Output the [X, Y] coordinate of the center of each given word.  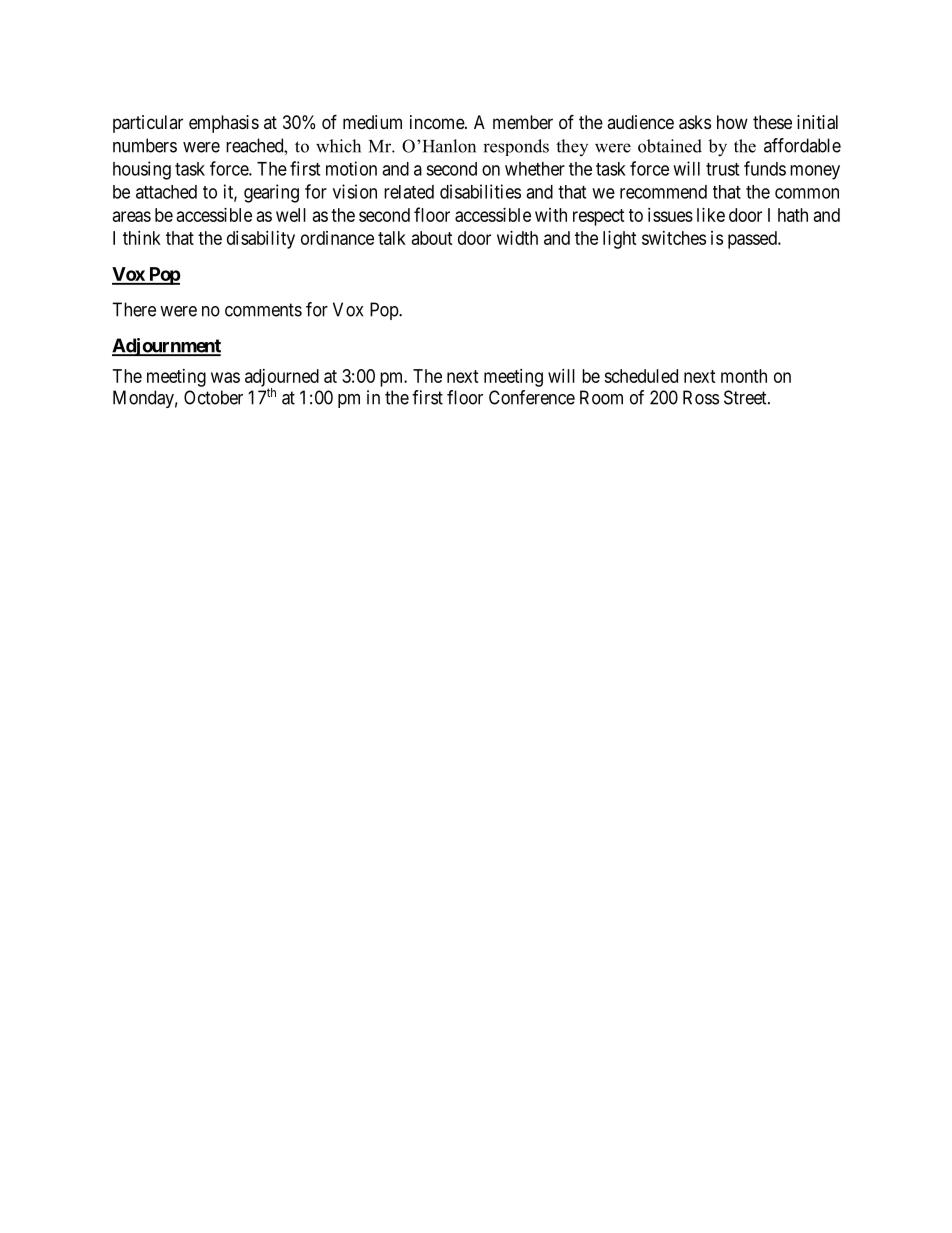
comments [263, 310]
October [213, 397]
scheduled [641, 376]
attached [166, 192]
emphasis [224, 124]
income [438, 122]
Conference [532, 397]
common [807, 193]
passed [753, 240]
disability [261, 240]
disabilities [480, 191]
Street [746, 397]
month [744, 376]
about [432, 238]
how [732, 122]
